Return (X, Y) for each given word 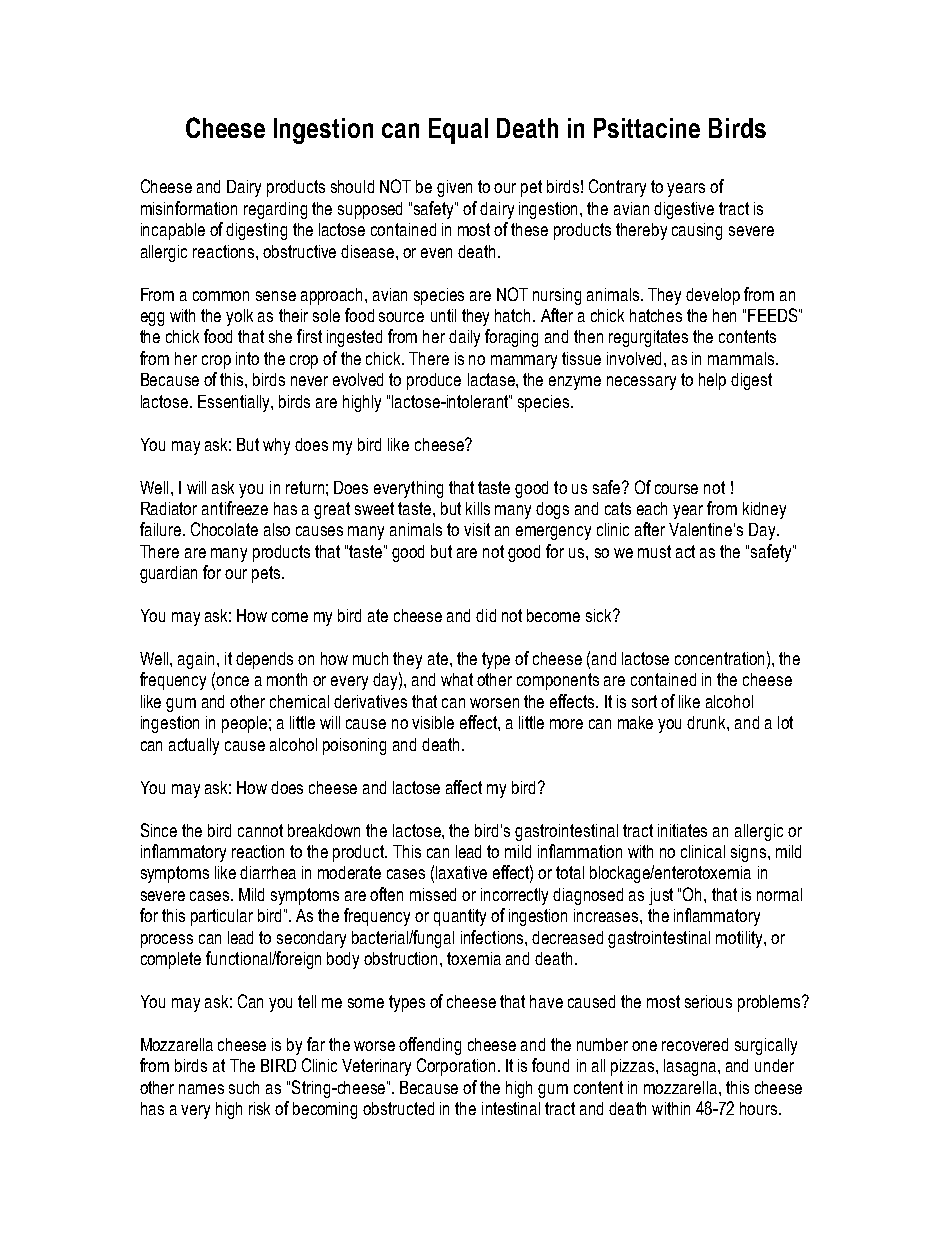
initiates (682, 830)
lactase (492, 379)
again (196, 660)
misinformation (189, 208)
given (454, 188)
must (654, 551)
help (712, 381)
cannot (260, 830)
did (486, 615)
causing (697, 231)
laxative (461, 872)
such (244, 1087)
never (309, 381)
